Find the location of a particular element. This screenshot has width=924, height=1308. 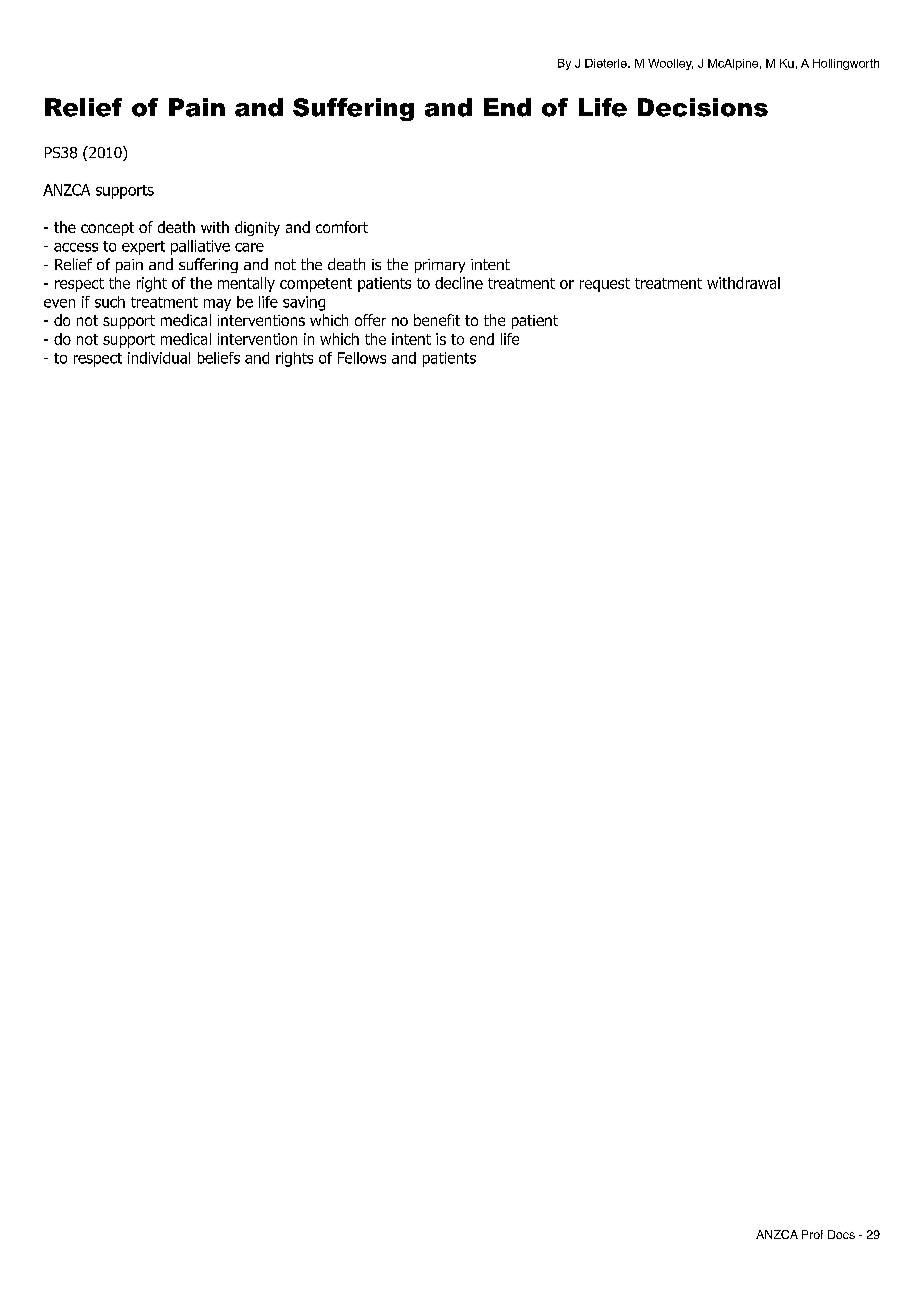

decline is located at coordinates (459, 283).
